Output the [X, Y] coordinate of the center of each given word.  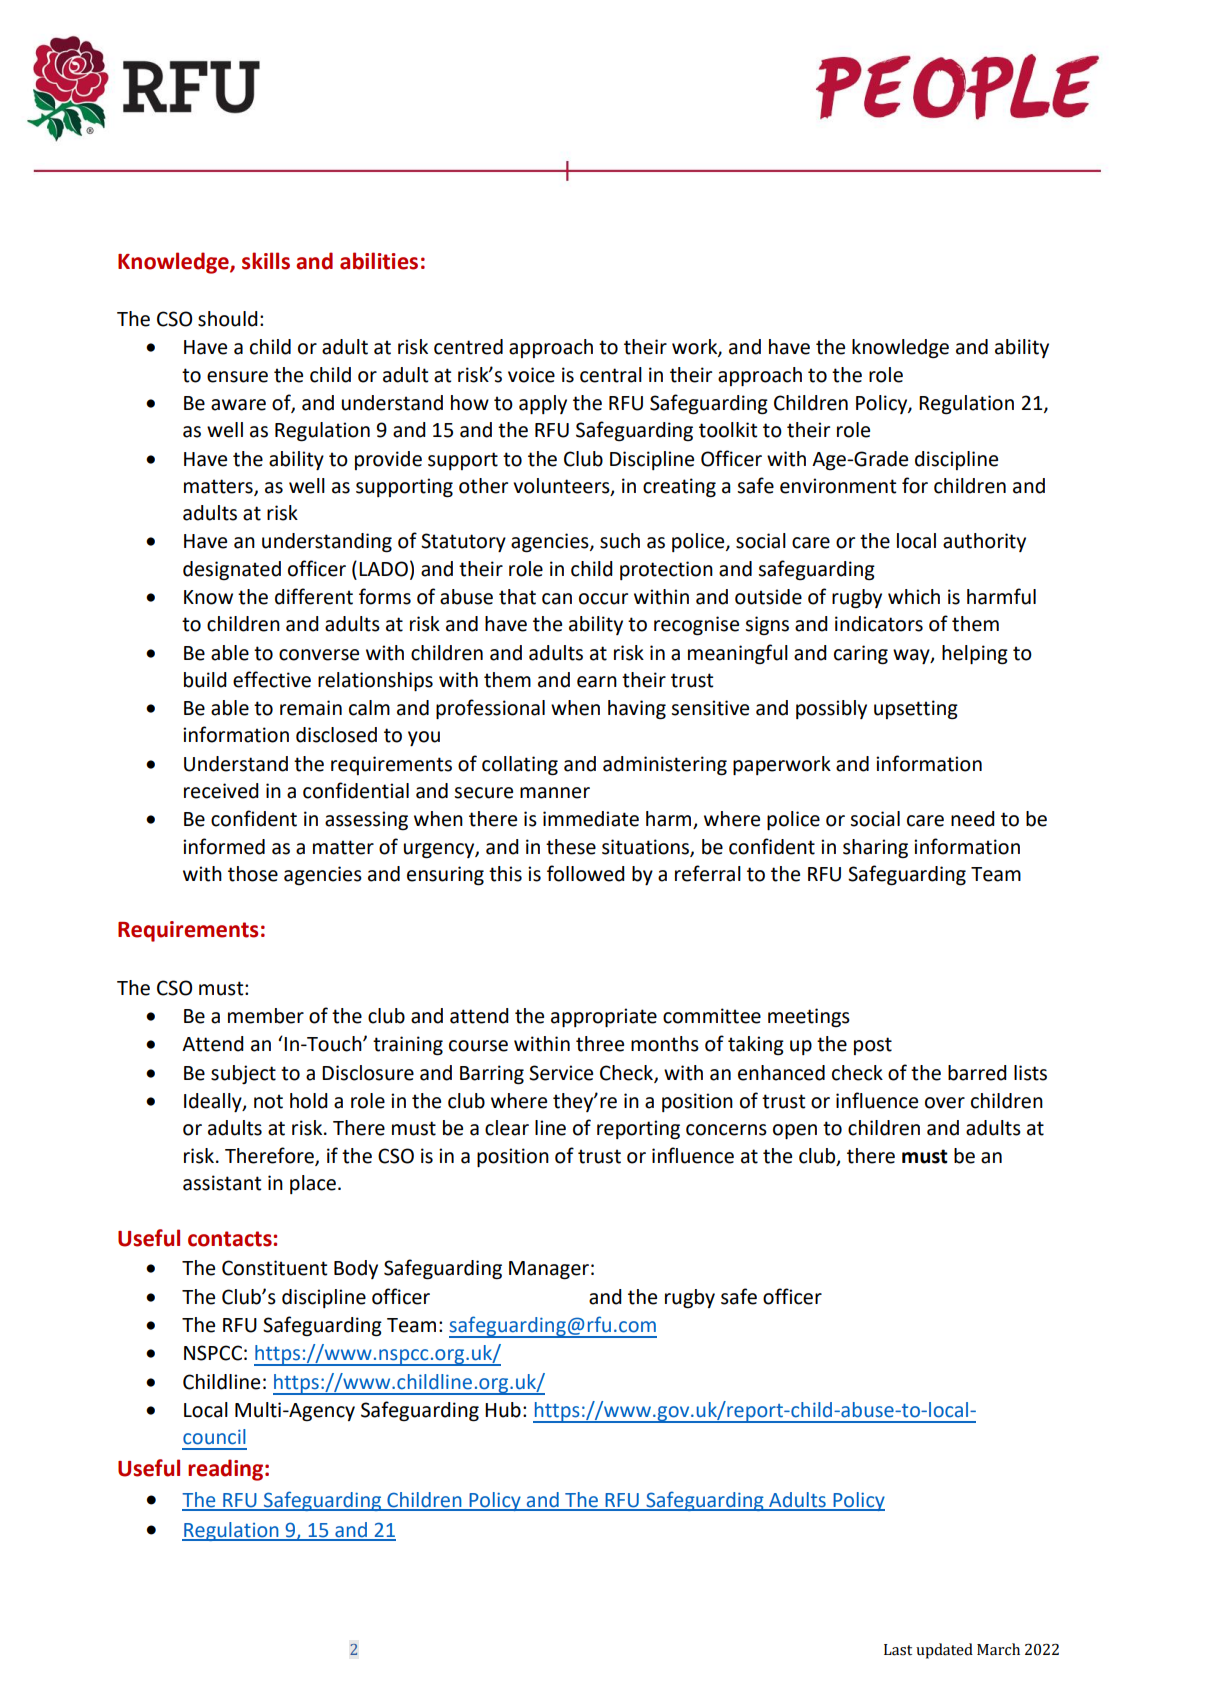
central [611, 375]
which [914, 597]
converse [319, 655]
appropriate [604, 1017]
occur [603, 599]
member [266, 1016]
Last [898, 1650]
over [945, 1103]
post [873, 1046]
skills [266, 261]
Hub [503, 1410]
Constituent [274, 1268]
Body [356, 1269]
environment [838, 486]
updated [944, 1651]
